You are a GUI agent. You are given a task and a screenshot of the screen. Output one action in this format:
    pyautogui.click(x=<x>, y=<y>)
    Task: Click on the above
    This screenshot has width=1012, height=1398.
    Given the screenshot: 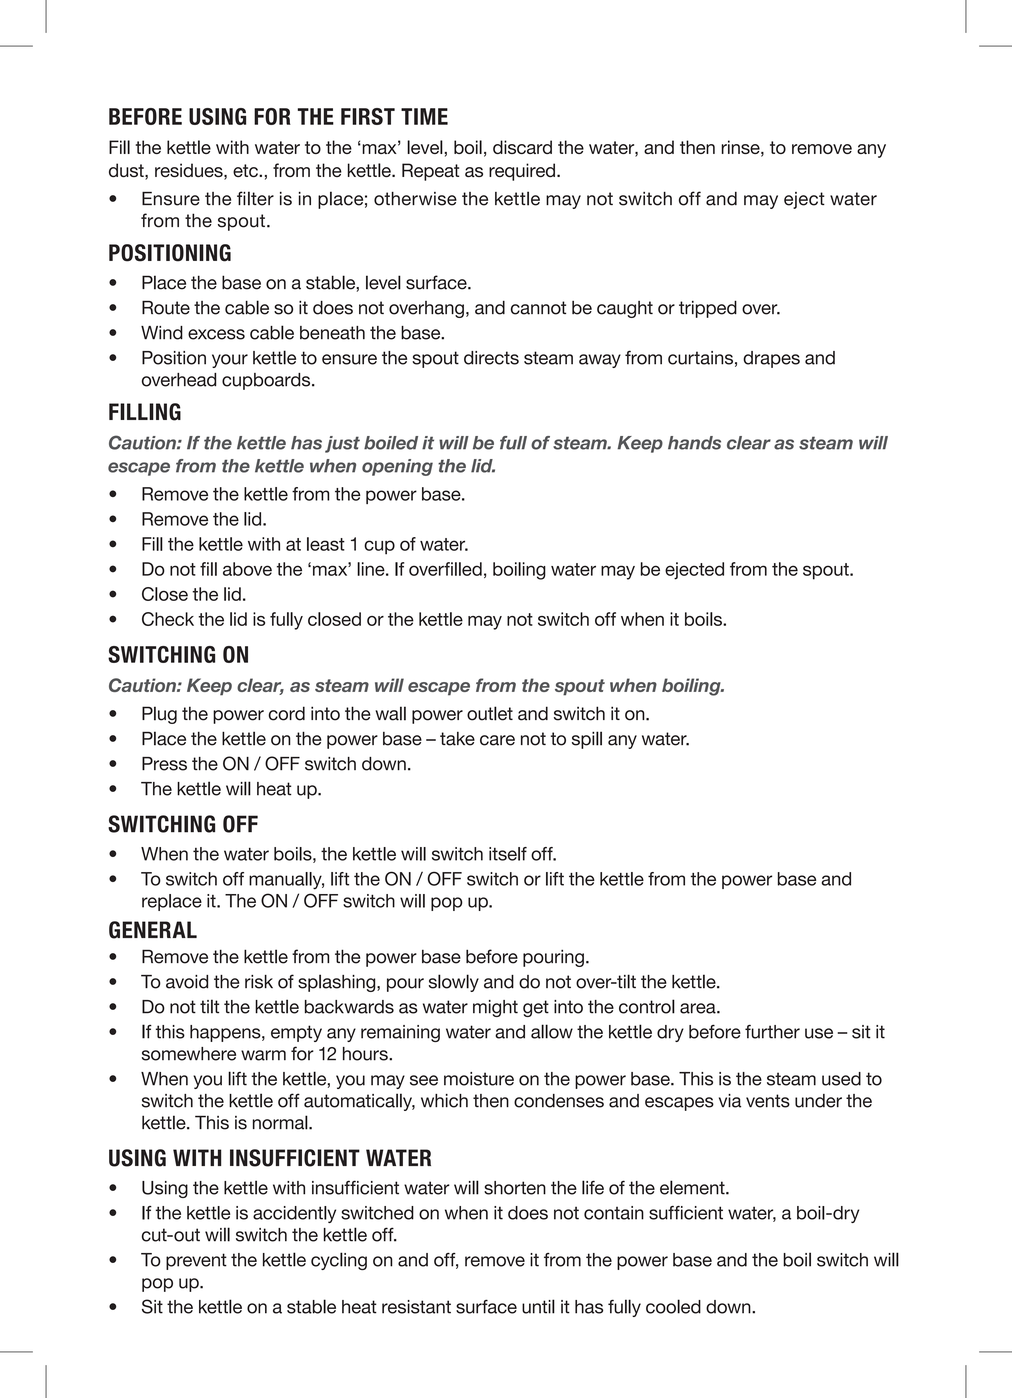 What is the action you would take?
    pyautogui.click(x=247, y=569)
